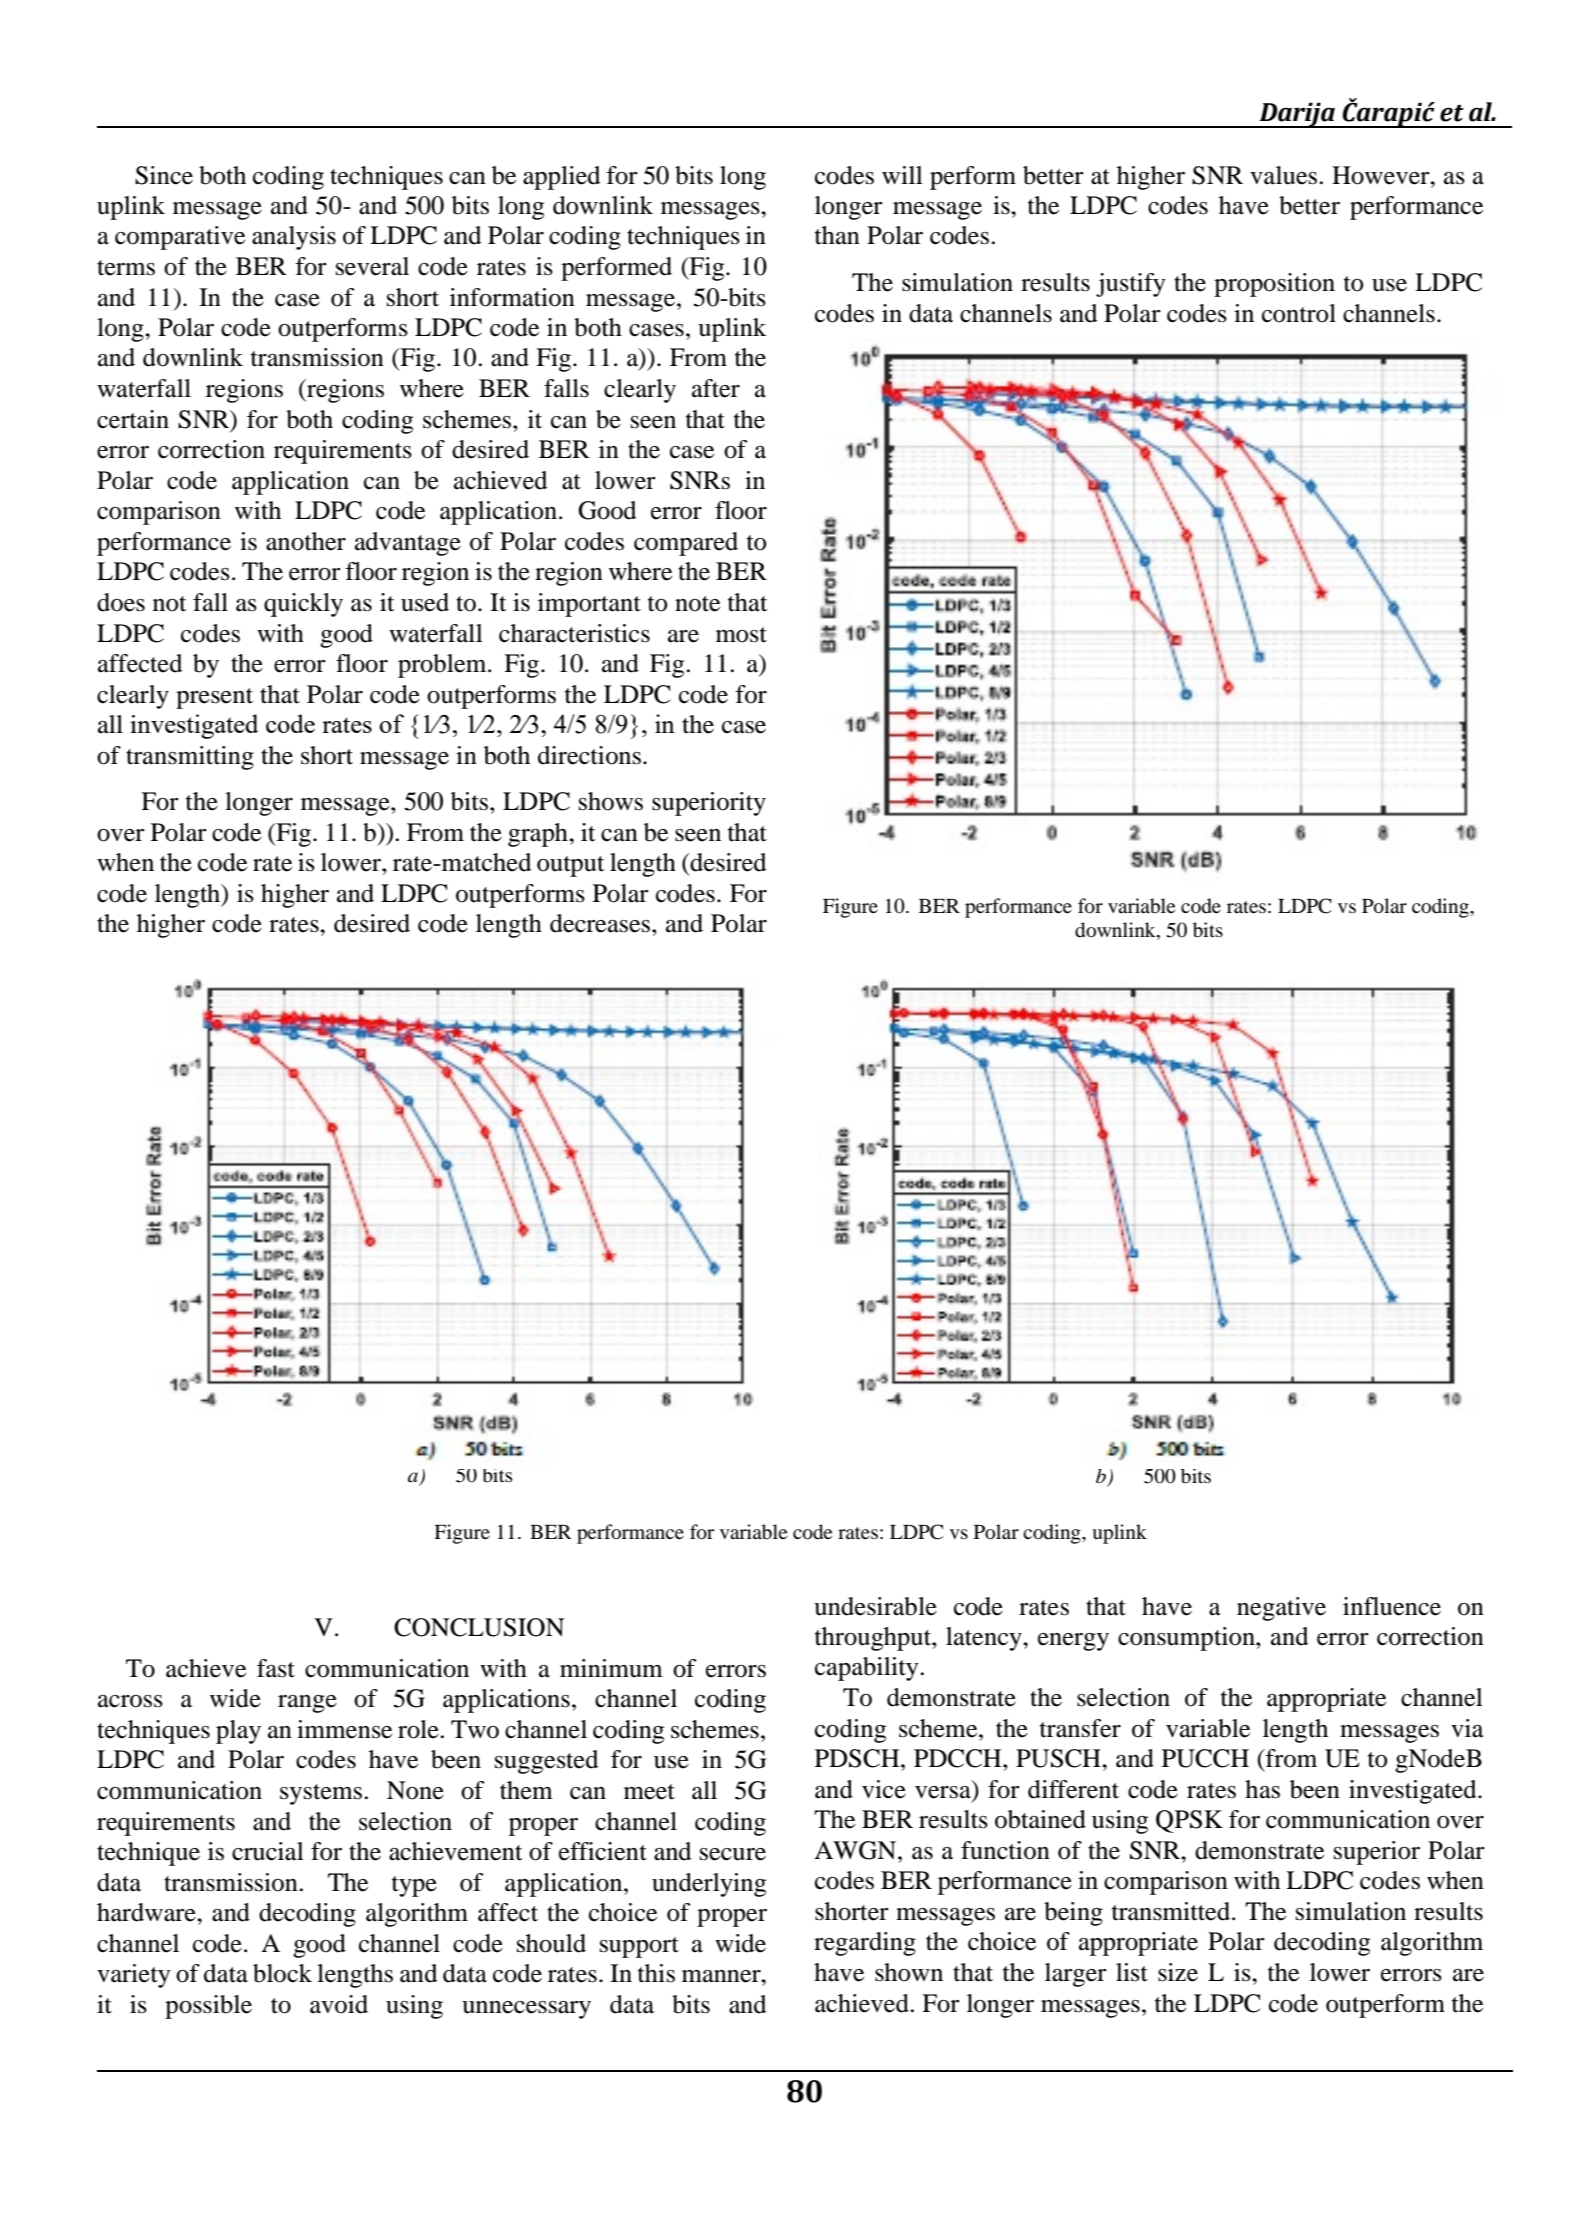  I want to click on influence, so click(1392, 1606).
